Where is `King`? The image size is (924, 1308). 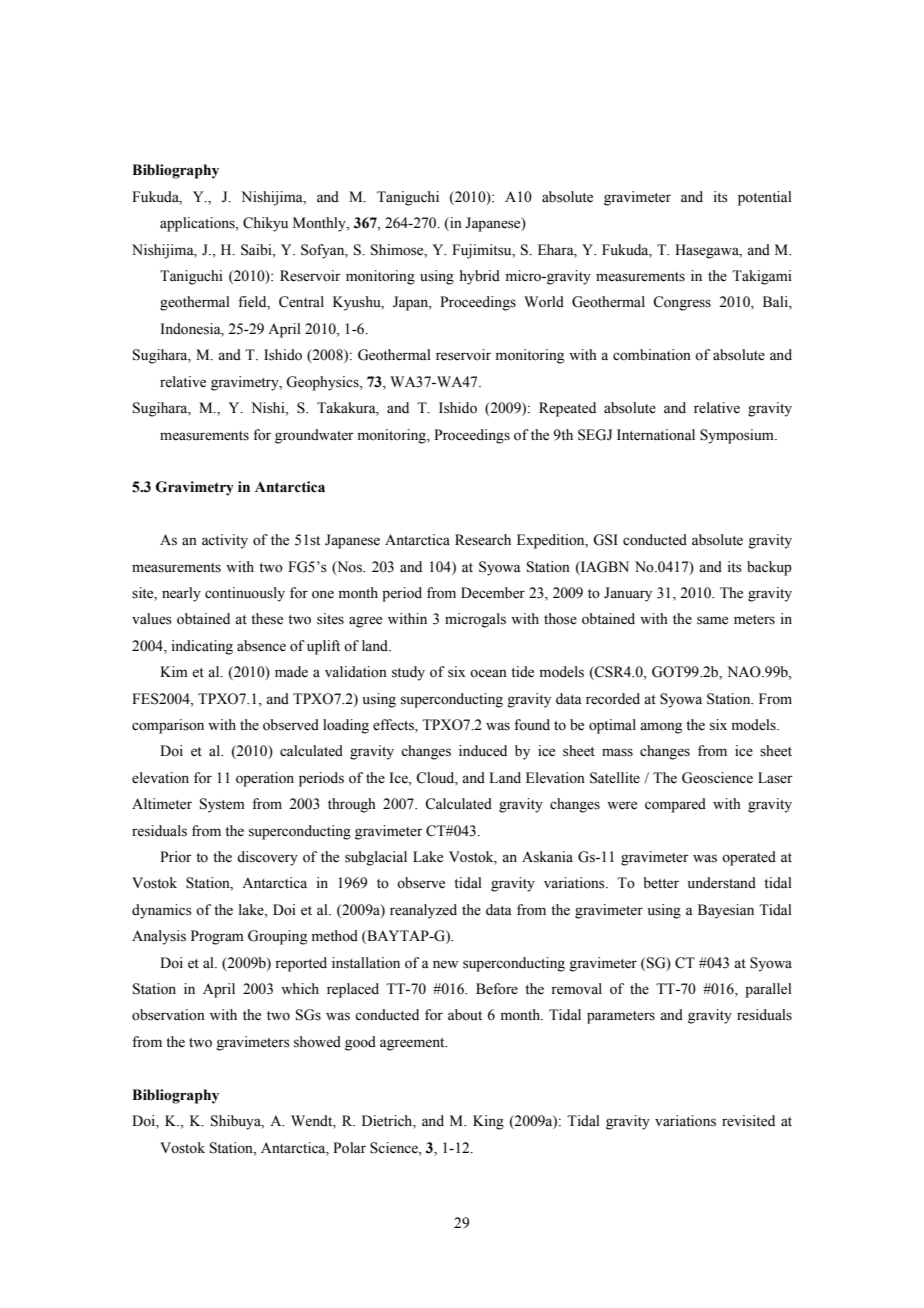
King is located at coordinates (488, 1122).
